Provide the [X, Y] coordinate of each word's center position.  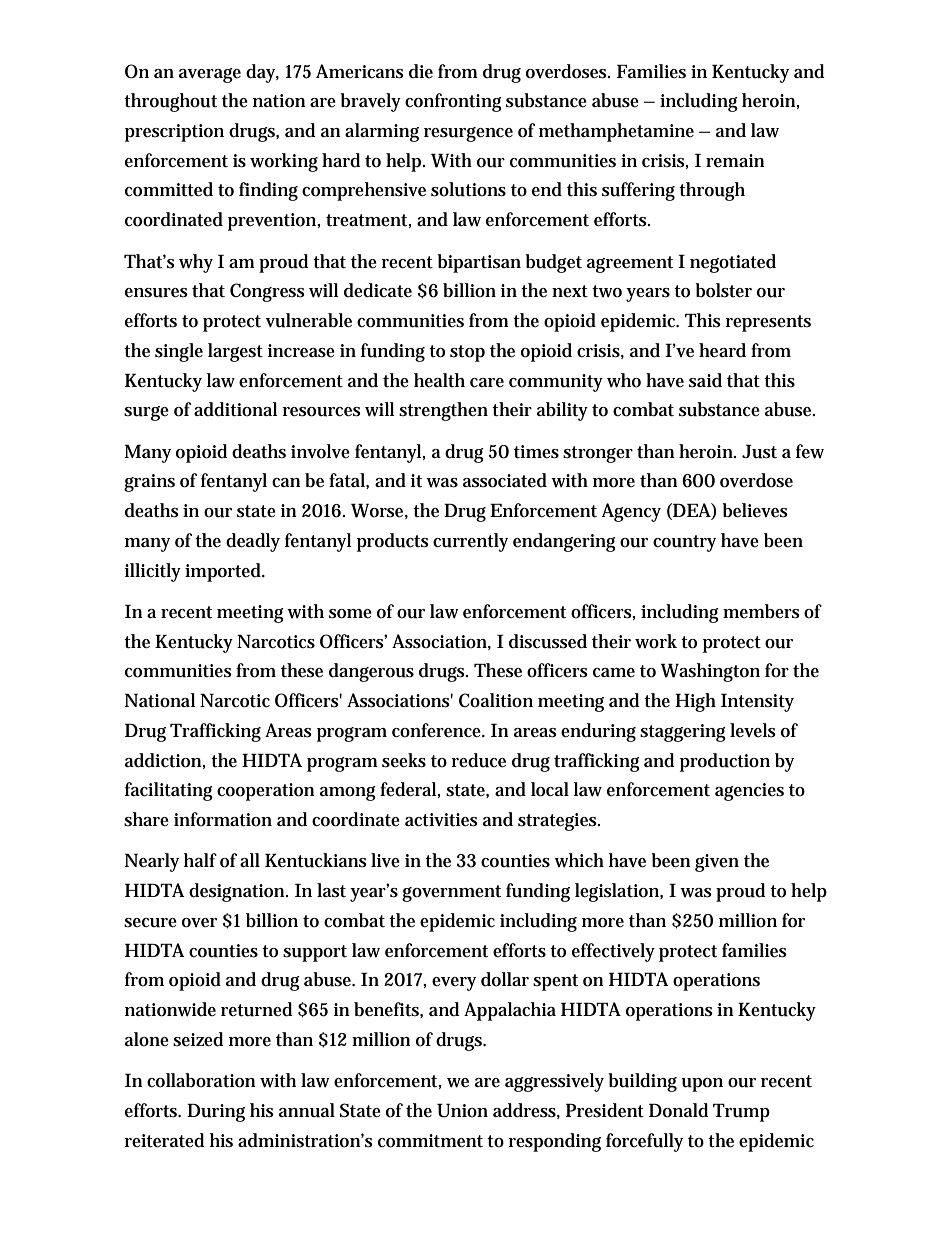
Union [462, 1110]
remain [735, 160]
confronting [453, 102]
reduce [478, 760]
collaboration [201, 1080]
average [210, 75]
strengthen [443, 411]
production [725, 762]
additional [236, 409]
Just [759, 451]
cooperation [266, 792]
